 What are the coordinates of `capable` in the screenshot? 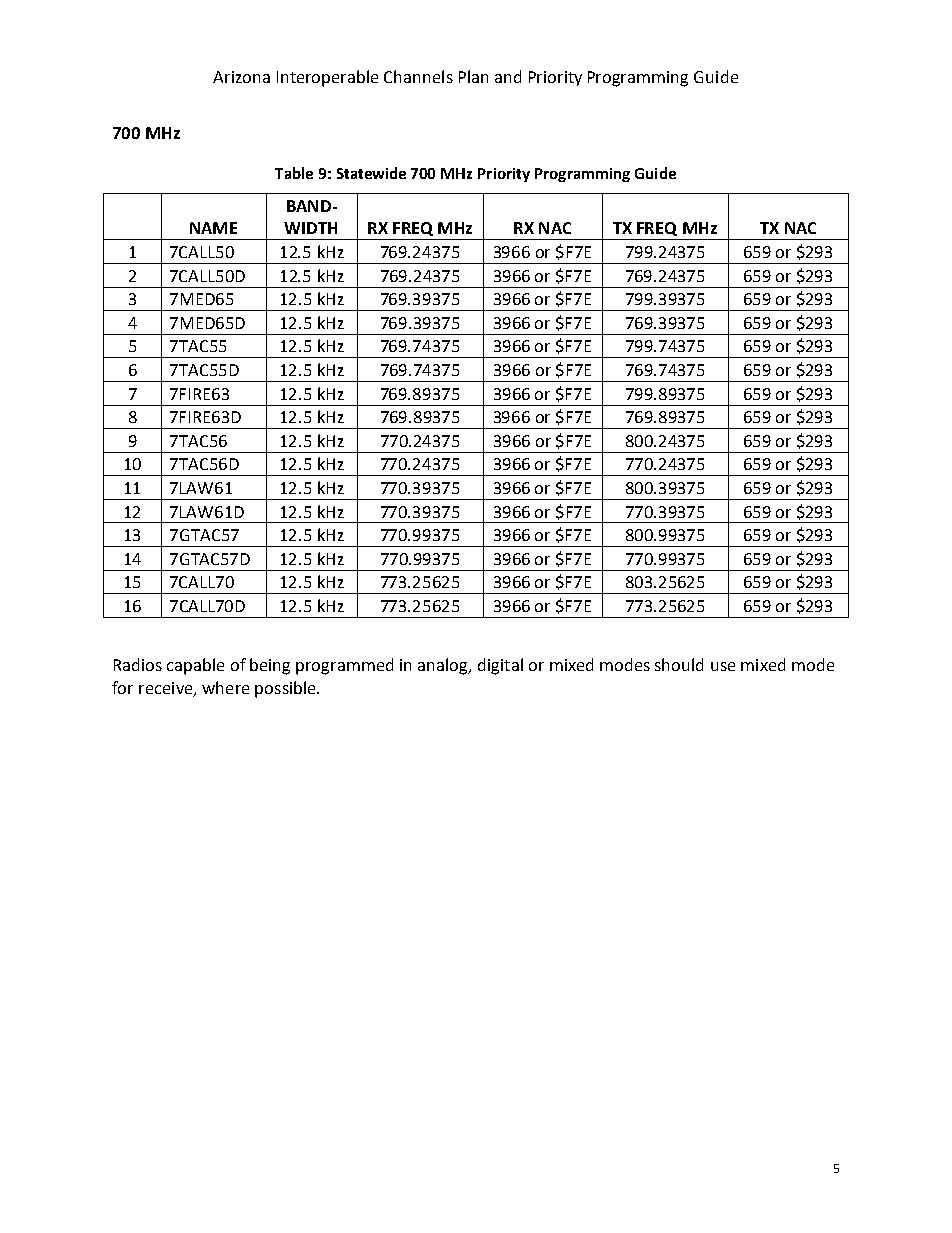 It's located at (195, 666).
